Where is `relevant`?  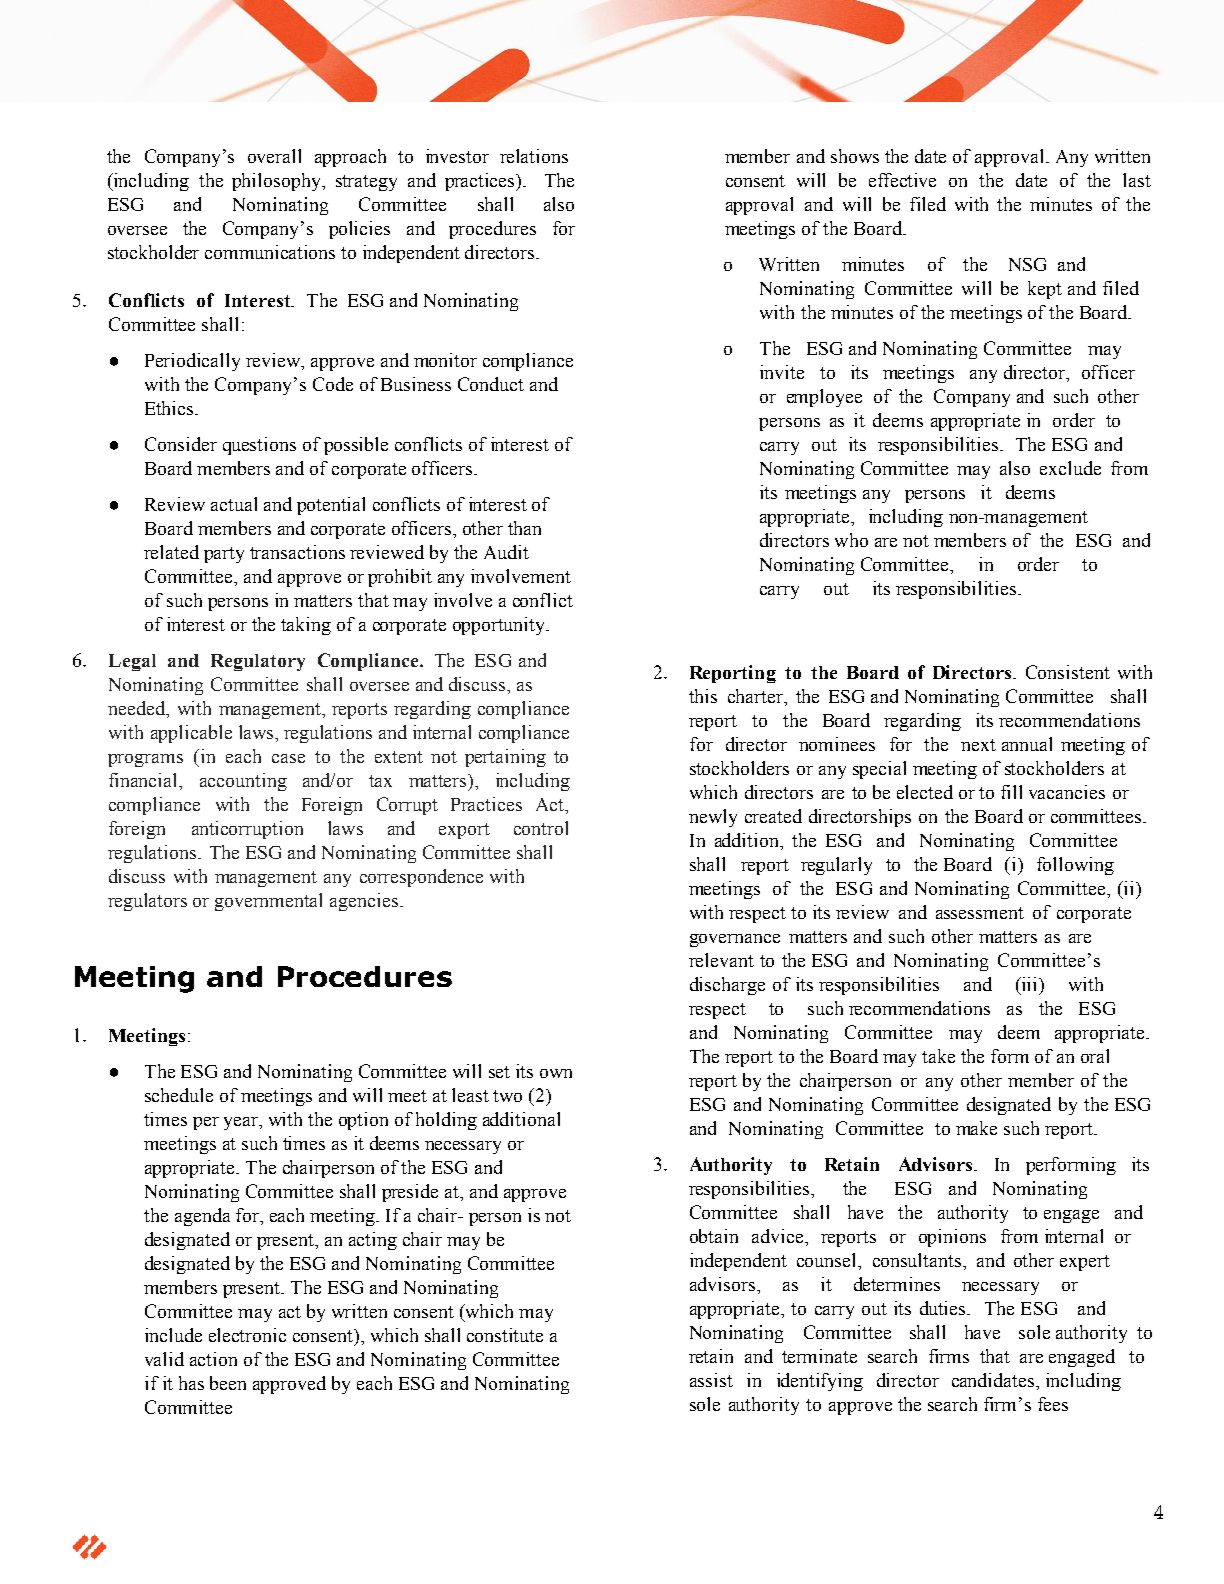
relevant is located at coordinates (721, 960).
